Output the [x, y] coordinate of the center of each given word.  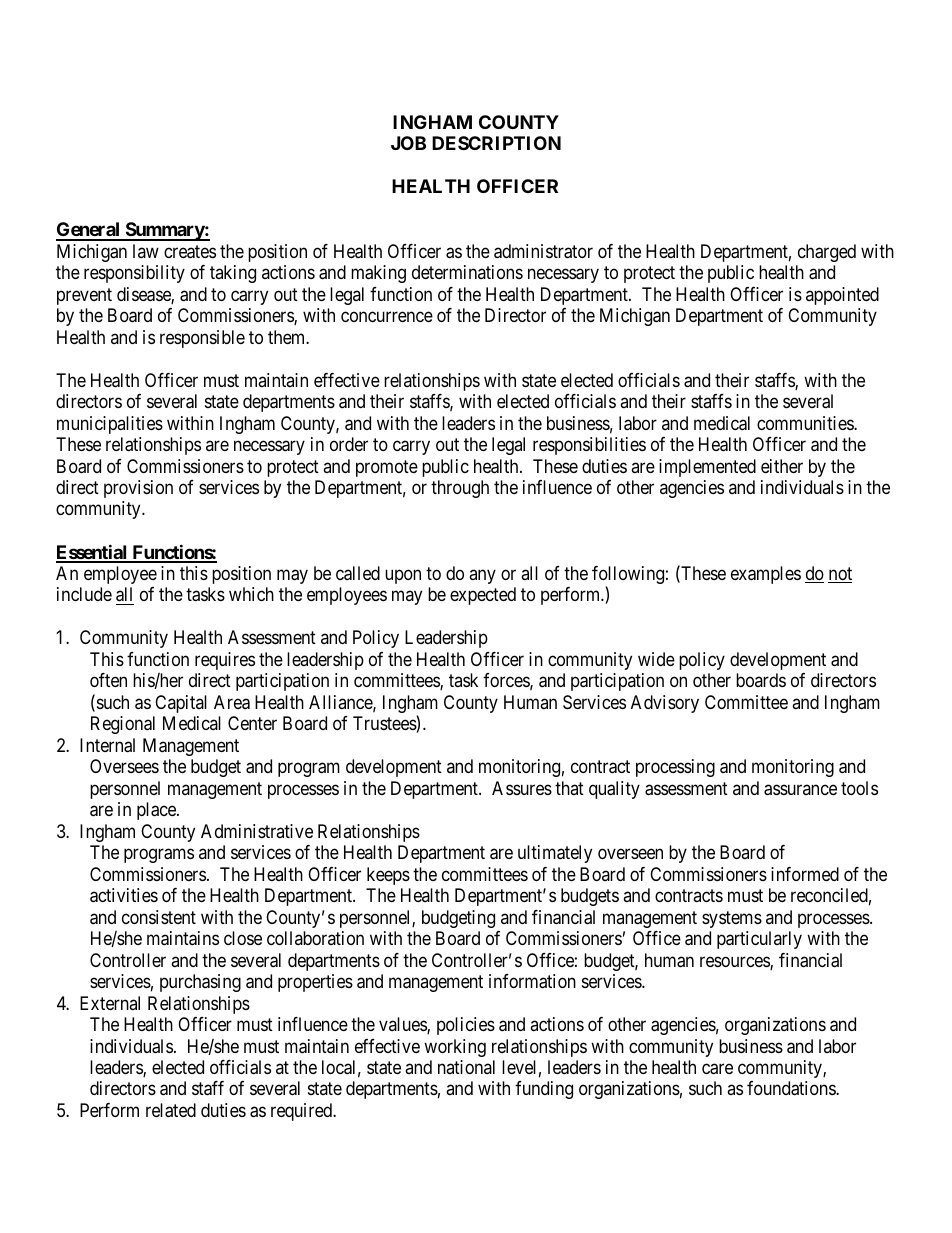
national [466, 1067]
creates [190, 252]
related [171, 1110]
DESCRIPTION [496, 143]
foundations [792, 1088]
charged [827, 253]
